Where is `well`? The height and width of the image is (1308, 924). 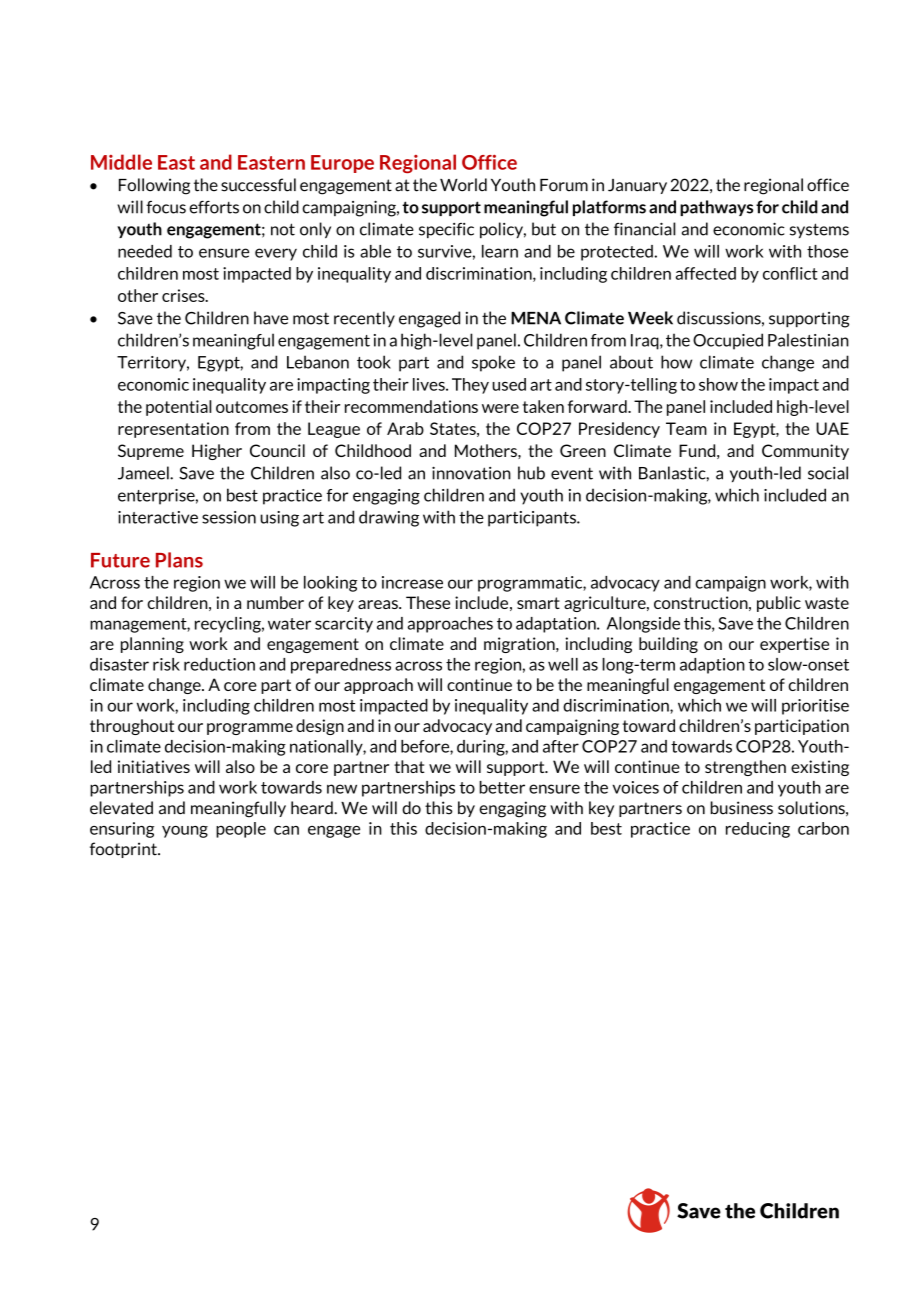 well is located at coordinates (563, 664).
